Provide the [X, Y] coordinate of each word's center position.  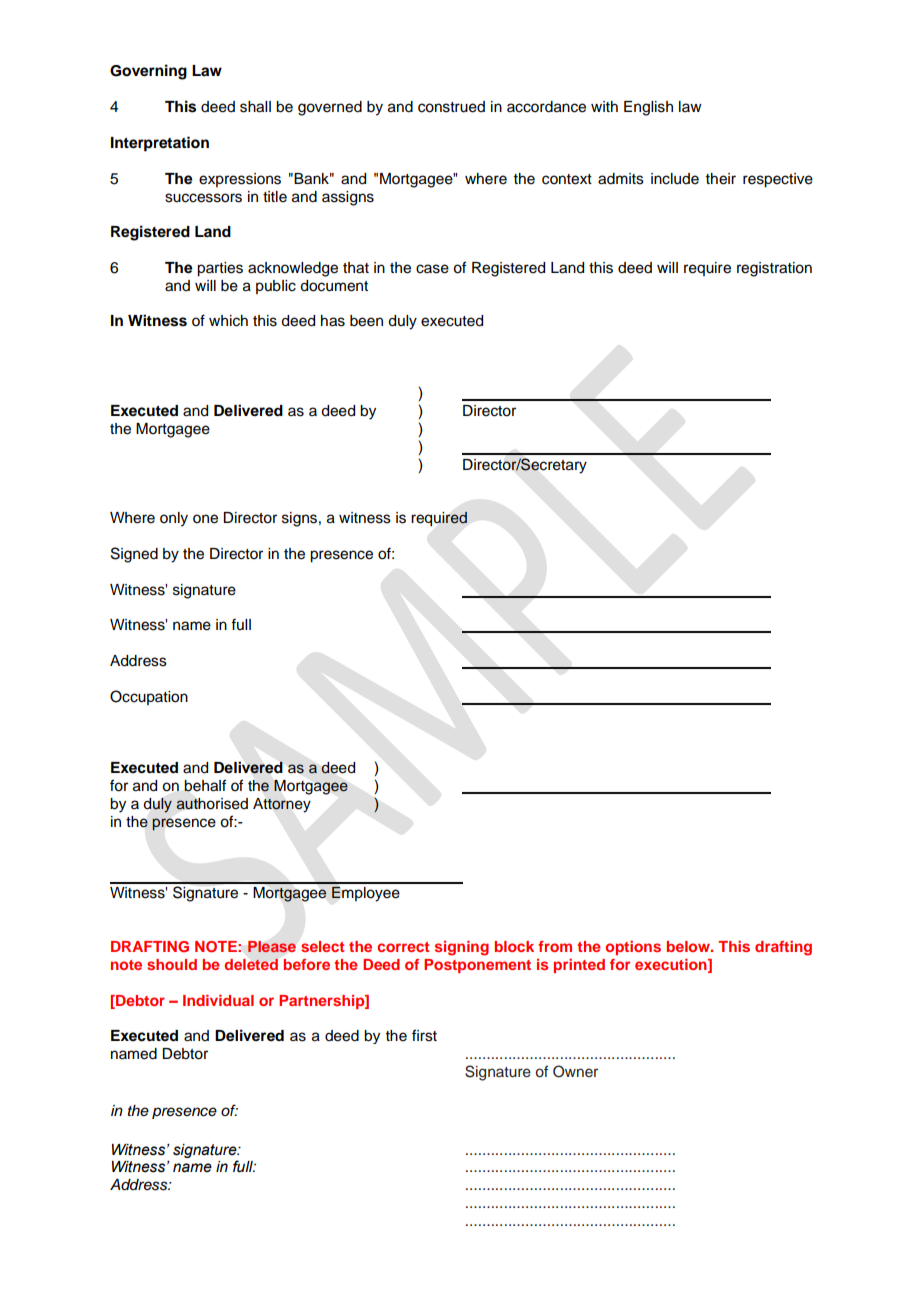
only [174, 519]
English [648, 108]
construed [451, 107]
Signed [134, 555]
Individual [218, 1000]
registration [774, 269]
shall [255, 107]
